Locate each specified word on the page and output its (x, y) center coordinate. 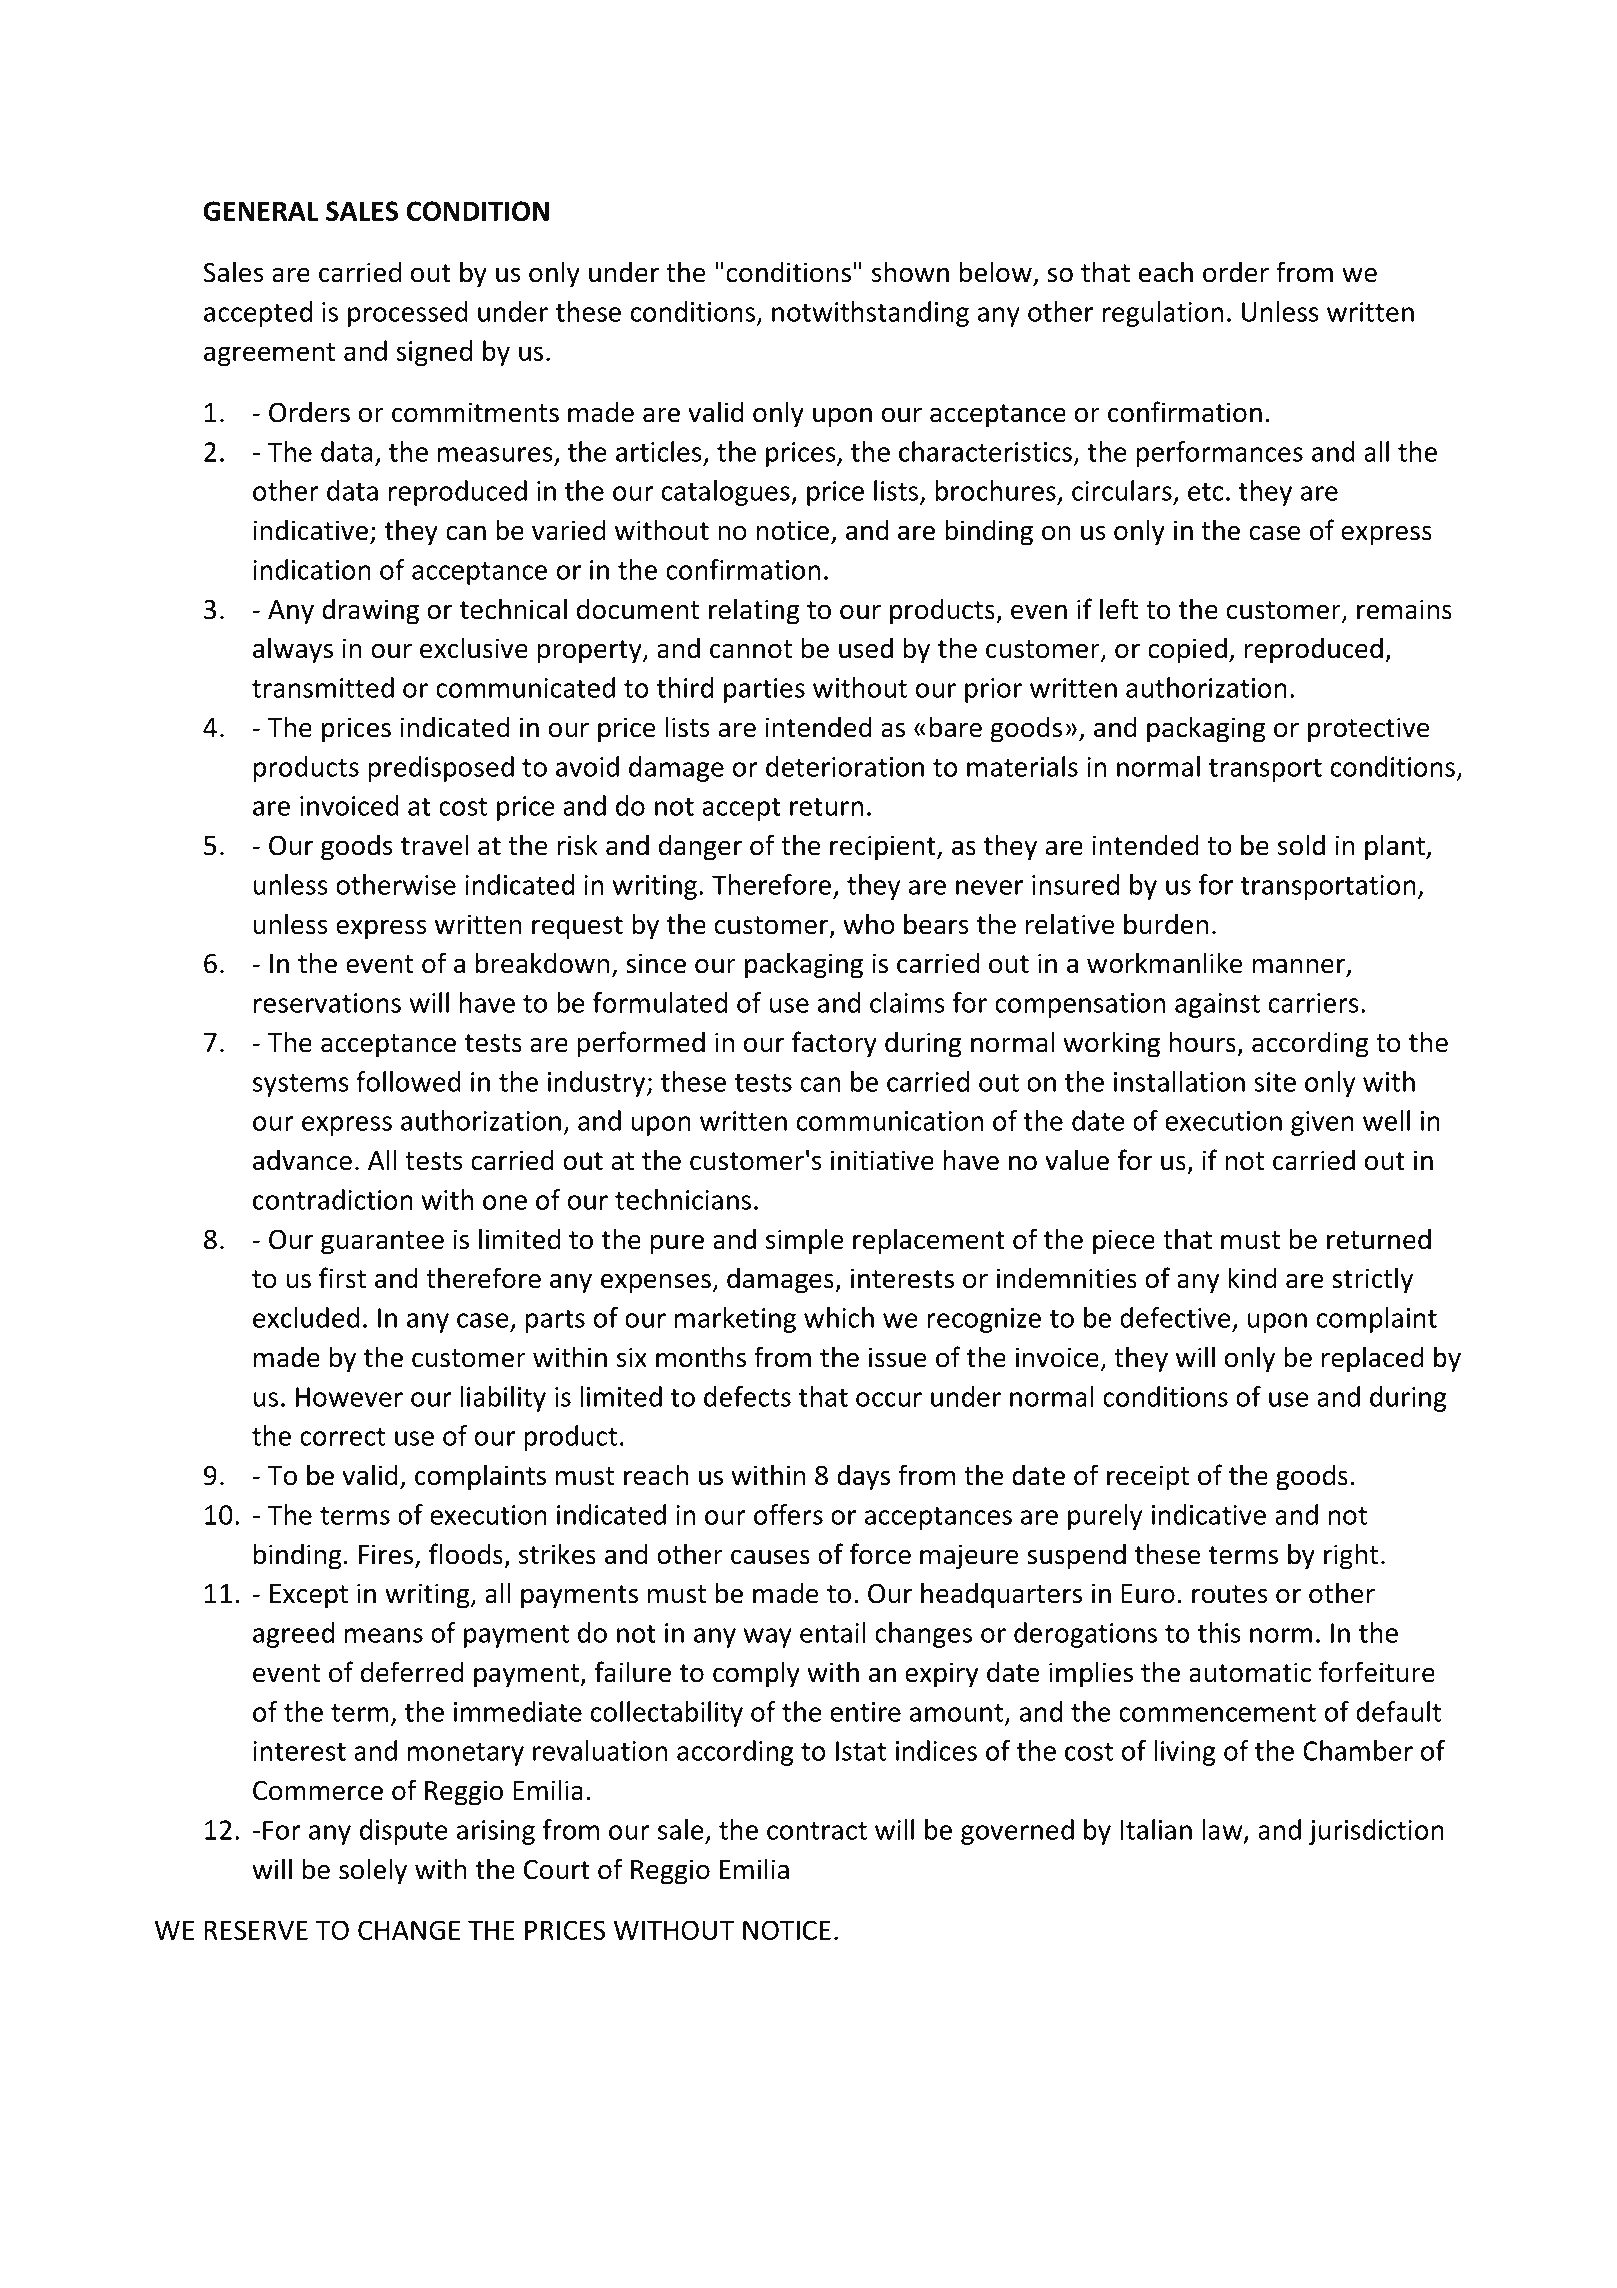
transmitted (323, 687)
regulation (1163, 314)
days (863, 1477)
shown (910, 272)
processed (408, 314)
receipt (1148, 1478)
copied (1187, 650)
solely (373, 1871)
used (866, 648)
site (1275, 1082)
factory (834, 1044)
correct (342, 1437)
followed (408, 1081)
